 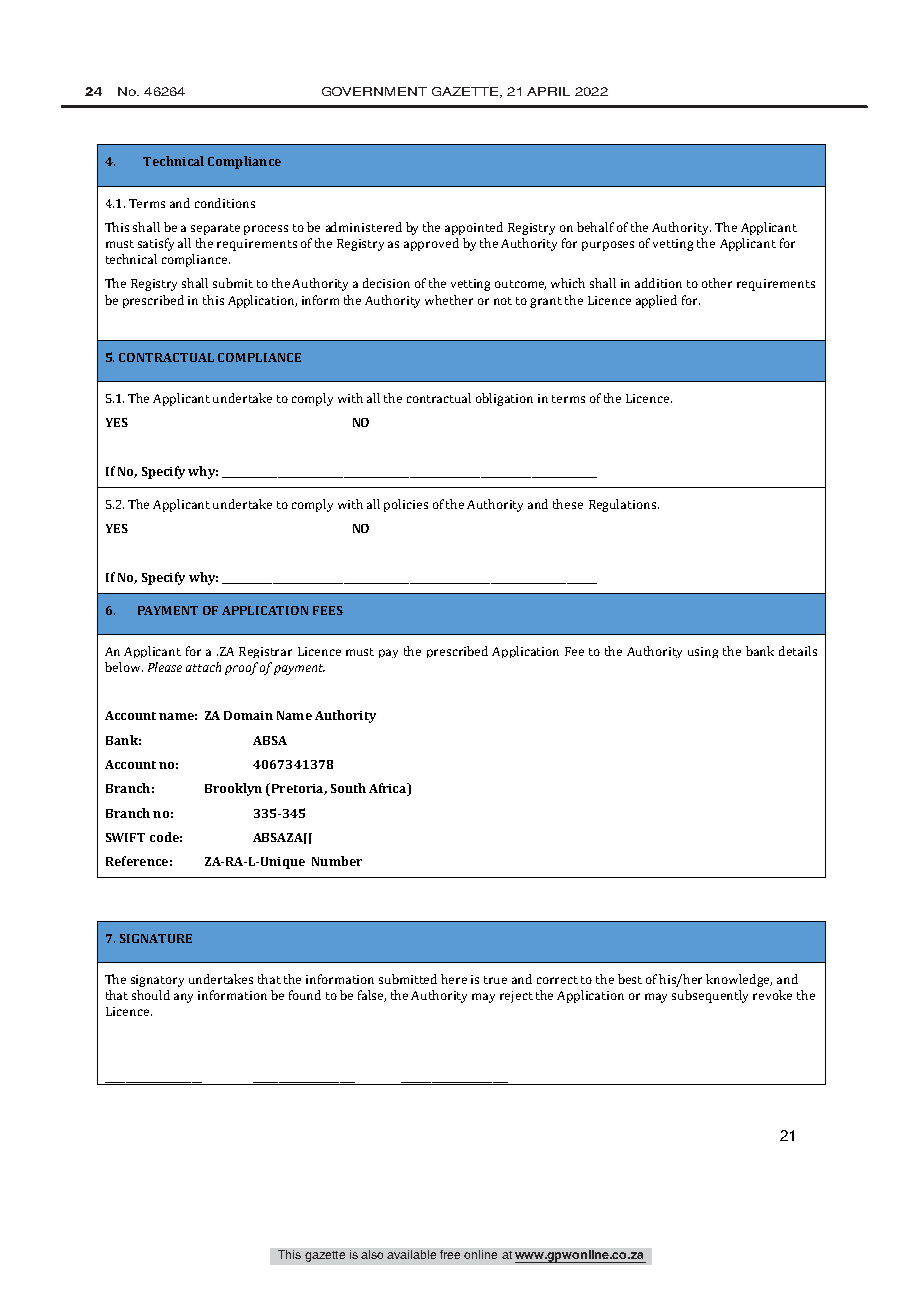 I want to click on Please, so click(x=165, y=667).
